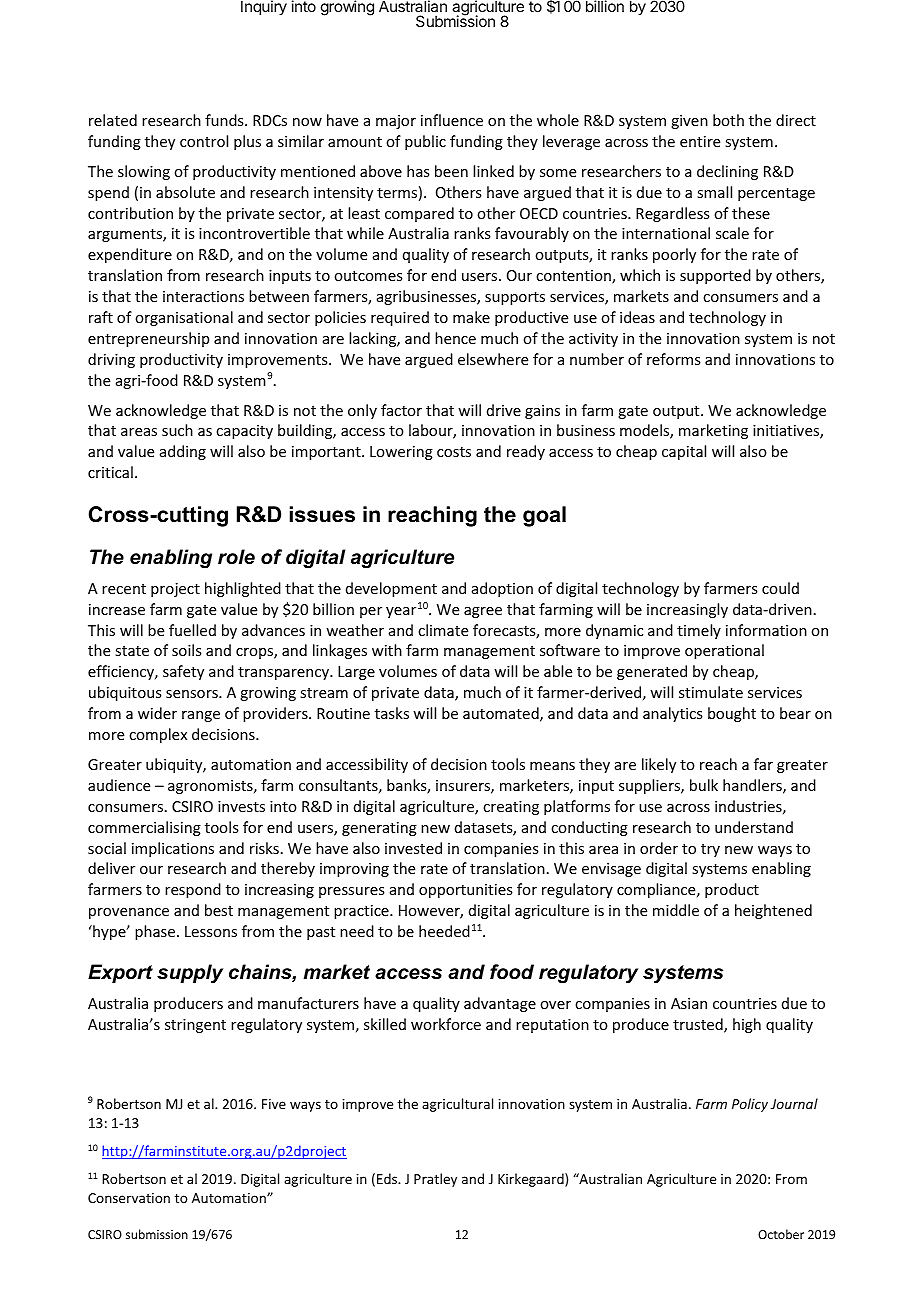  I want to click on reforms, so click(673, 359).
